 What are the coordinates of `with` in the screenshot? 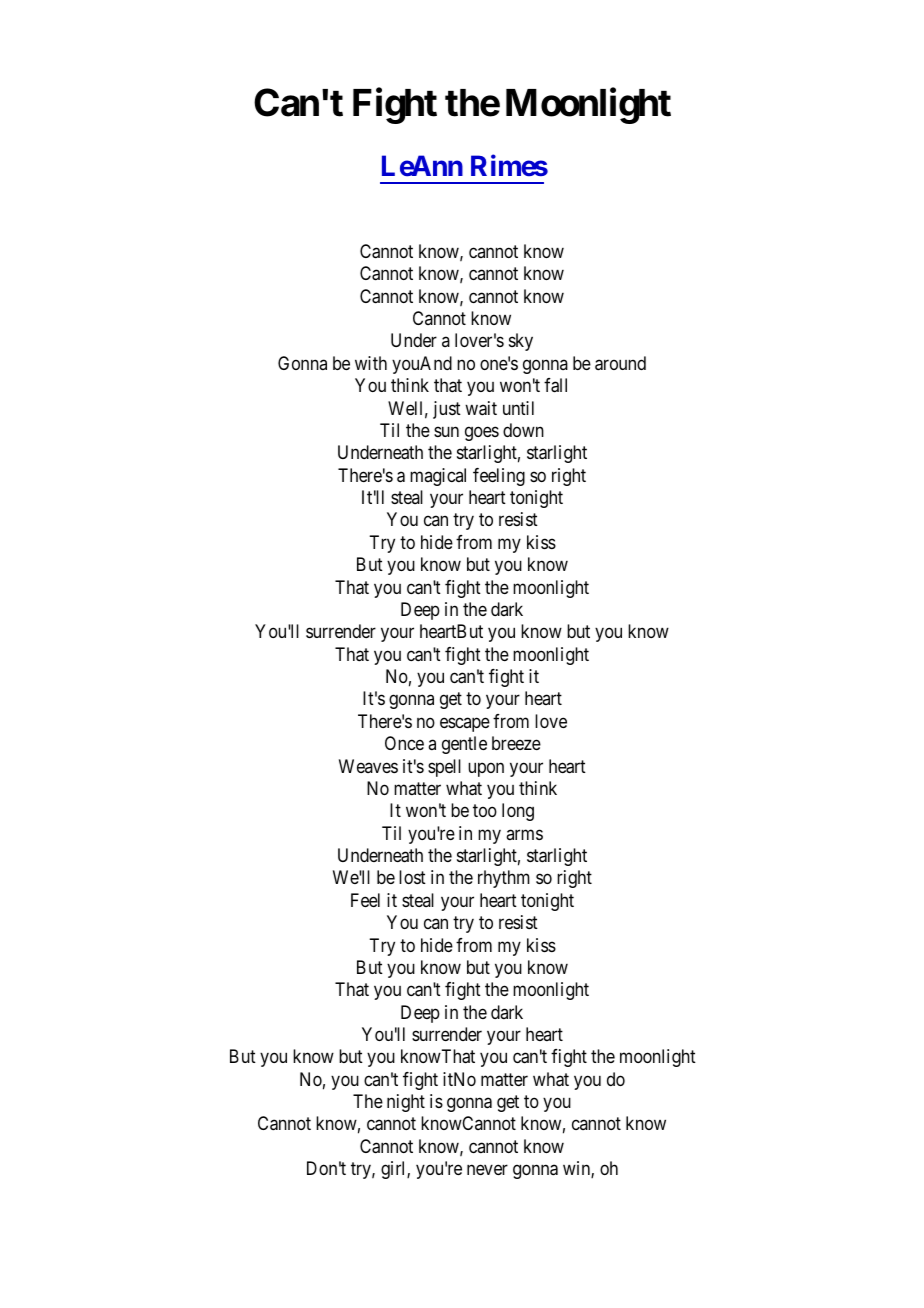 It's located at (371, 363).
